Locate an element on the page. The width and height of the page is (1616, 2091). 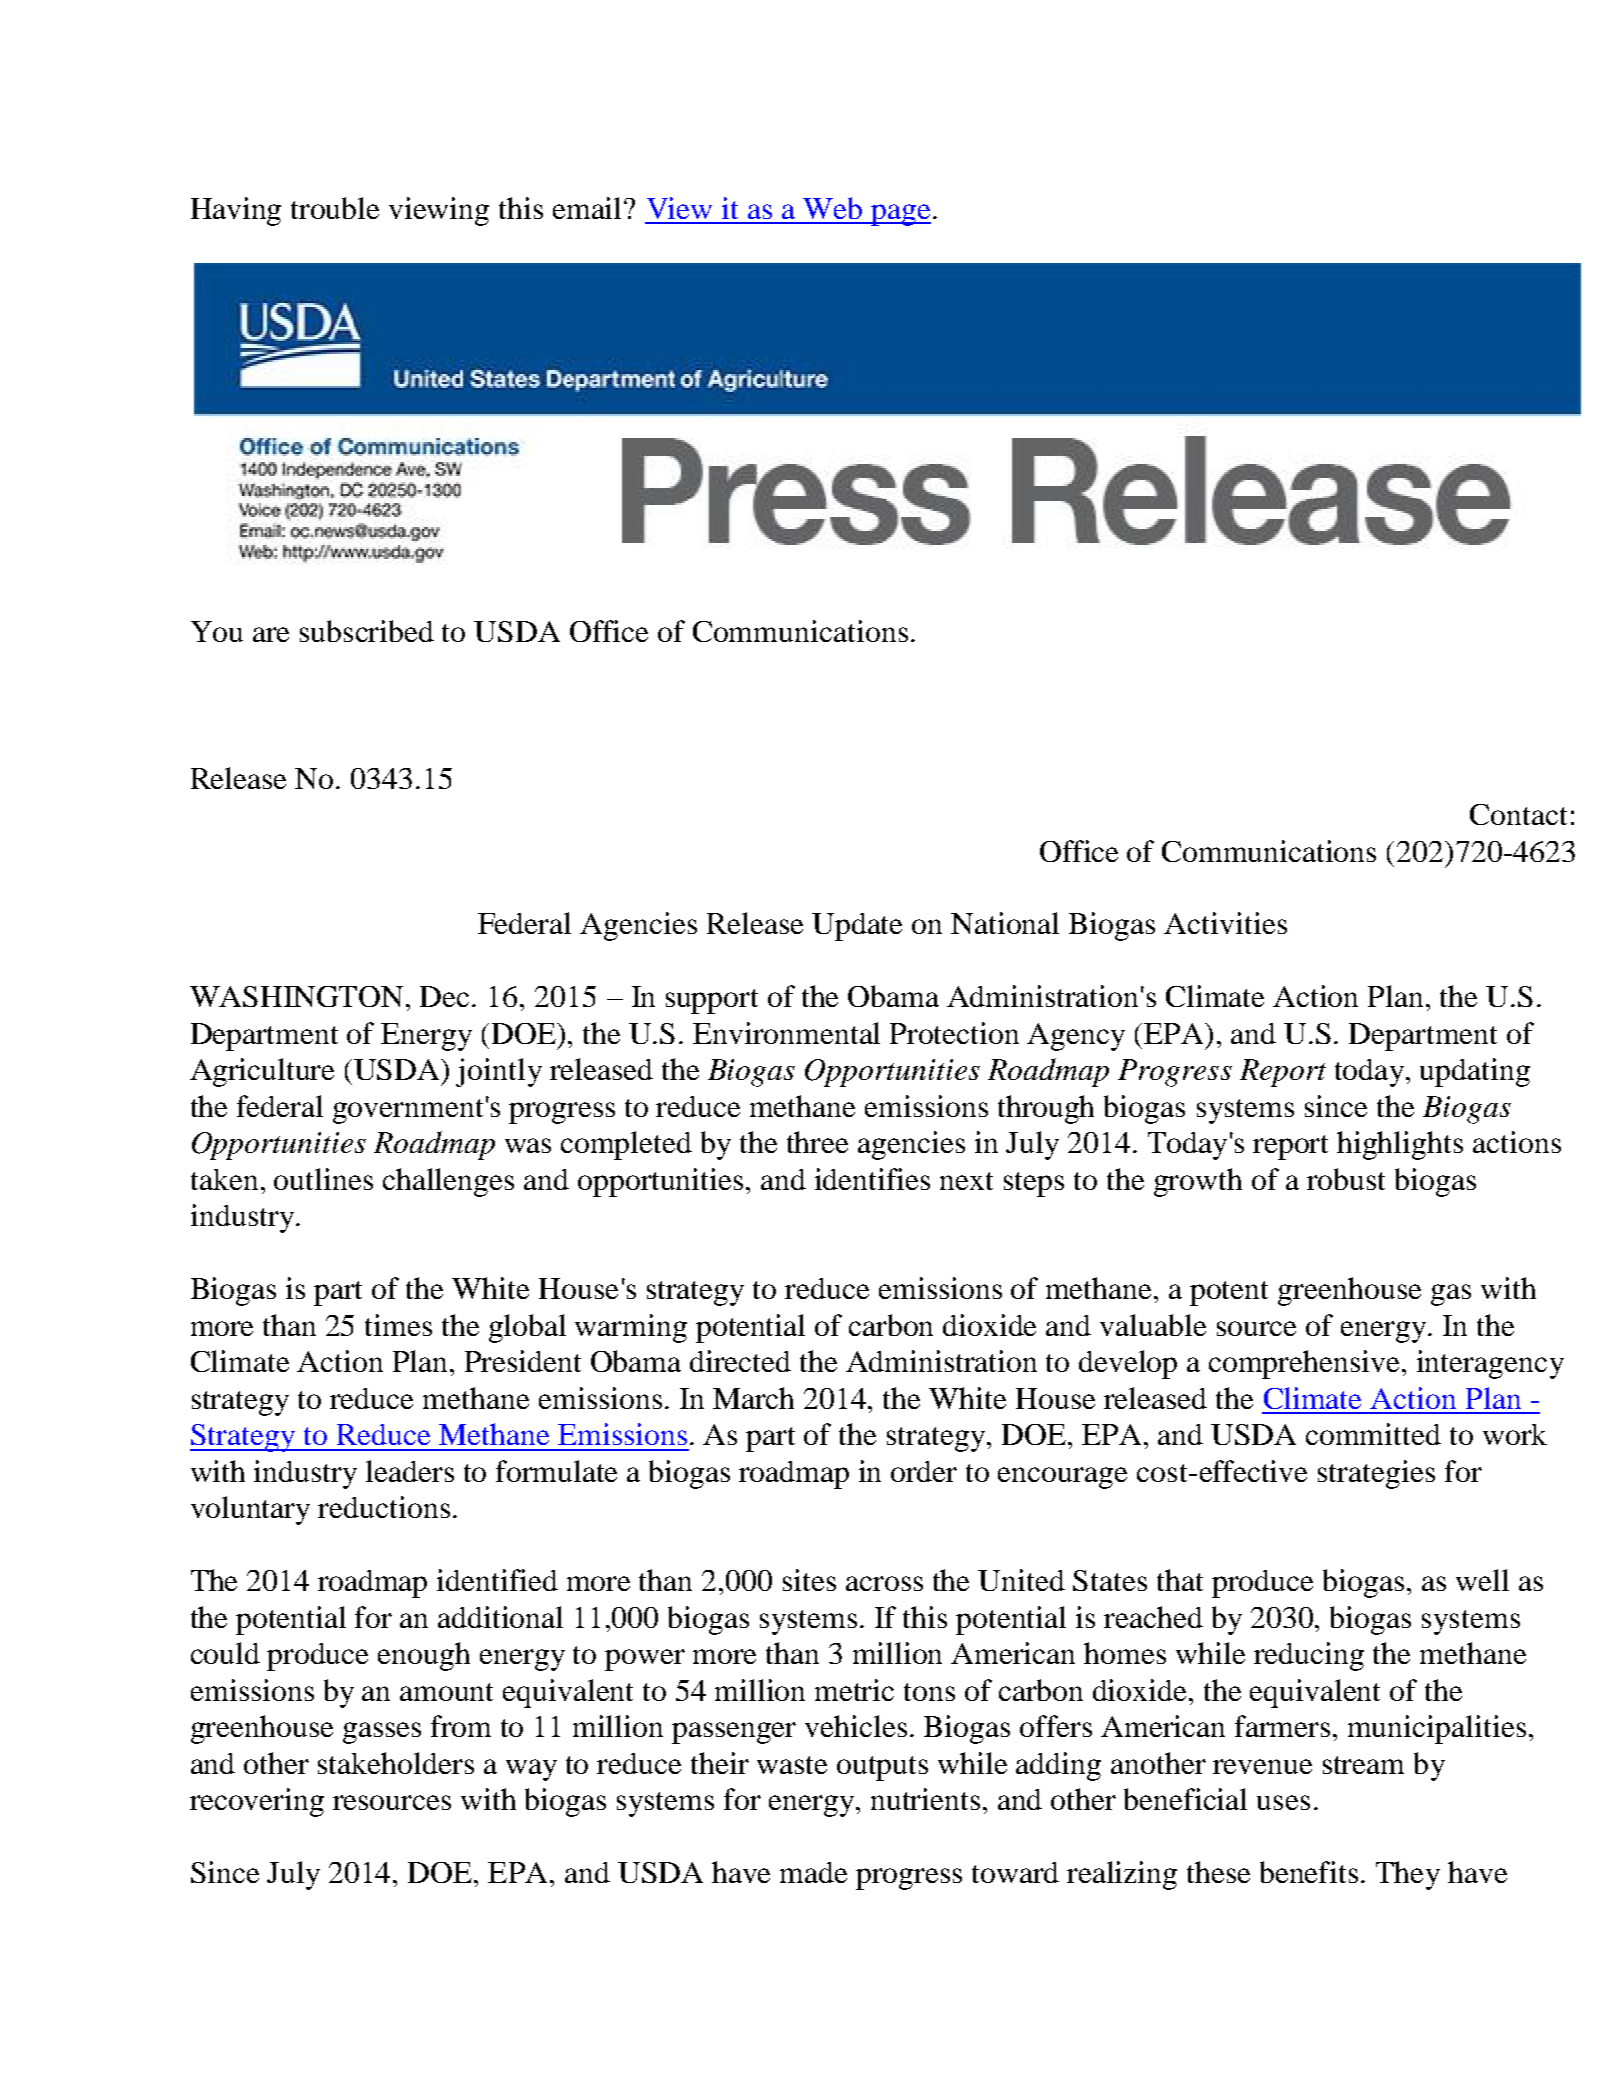
Web is located at coordinates (832, 208).
